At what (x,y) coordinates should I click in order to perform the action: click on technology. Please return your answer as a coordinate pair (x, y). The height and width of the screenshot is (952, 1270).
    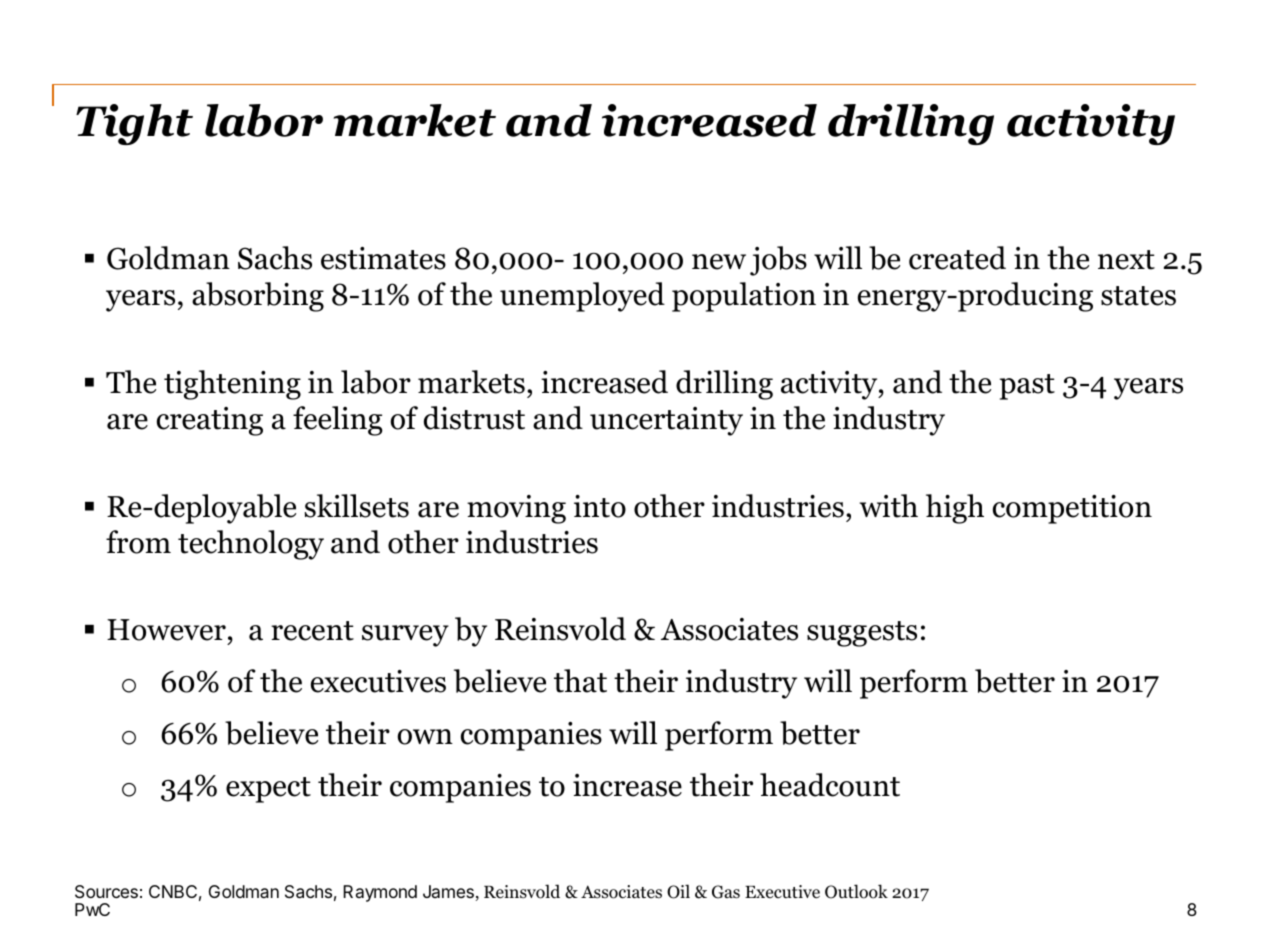
    Looking at the image, I should click on (251, 545).
